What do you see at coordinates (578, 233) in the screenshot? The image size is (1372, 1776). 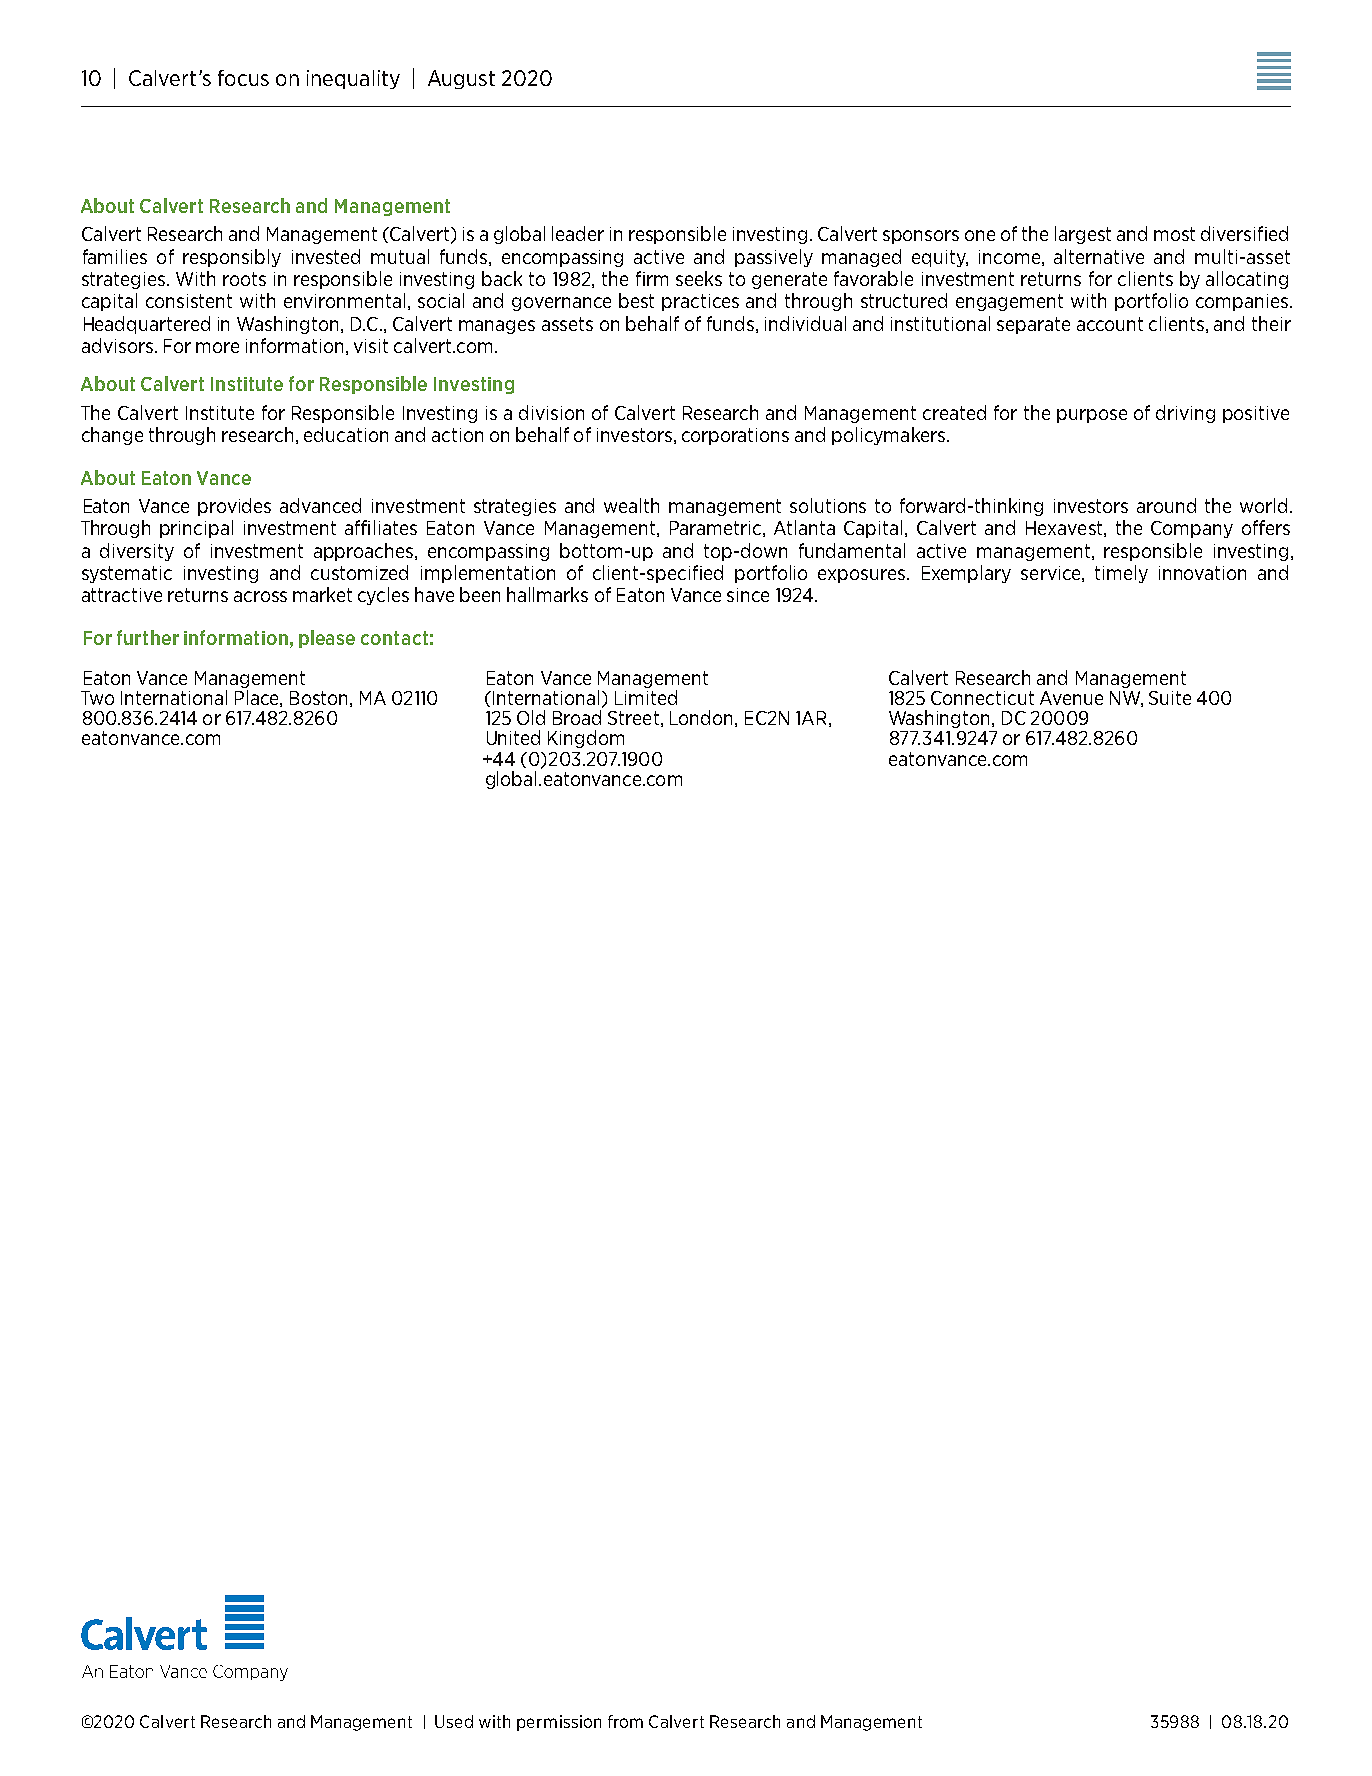 I see `leader` at bounding box center [578, 233].
